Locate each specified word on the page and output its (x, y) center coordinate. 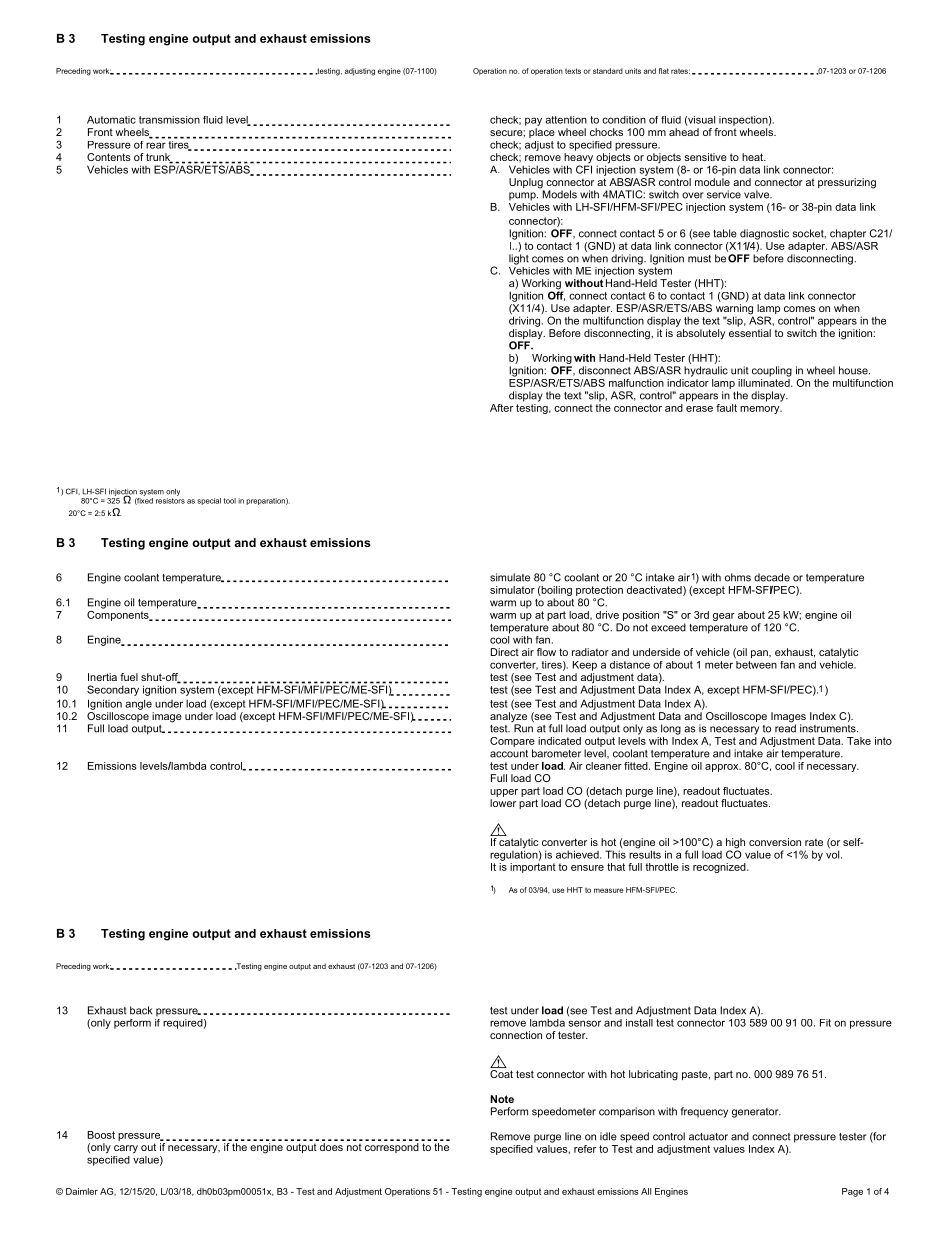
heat (754, 157)
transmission (169, 120)
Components (119, 614)
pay (533, 121)
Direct (505, 652)
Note (502, 1099)
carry (126, 1149)
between (756, 663)
